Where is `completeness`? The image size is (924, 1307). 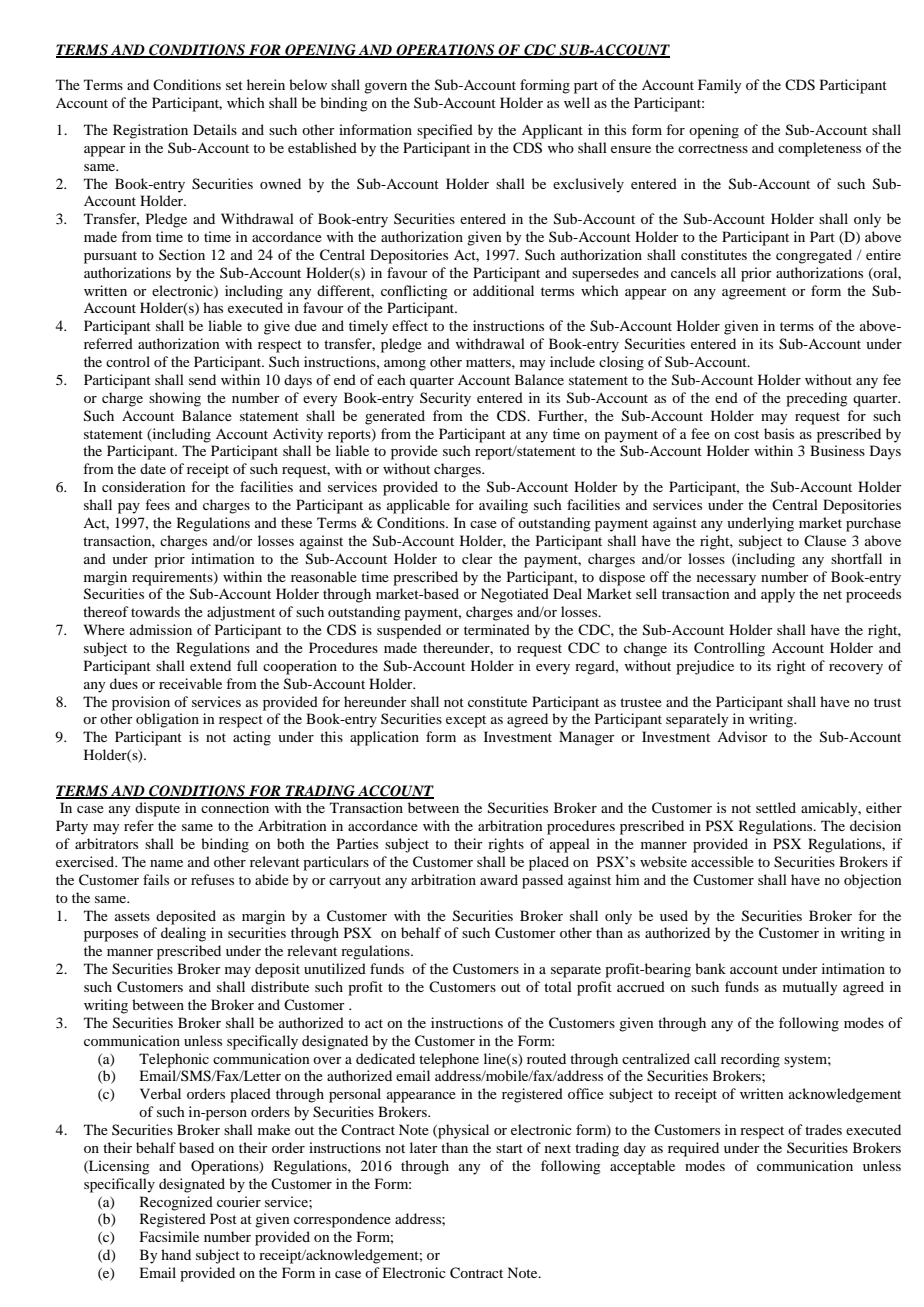 completeness is located at coordinates (819, 149).
